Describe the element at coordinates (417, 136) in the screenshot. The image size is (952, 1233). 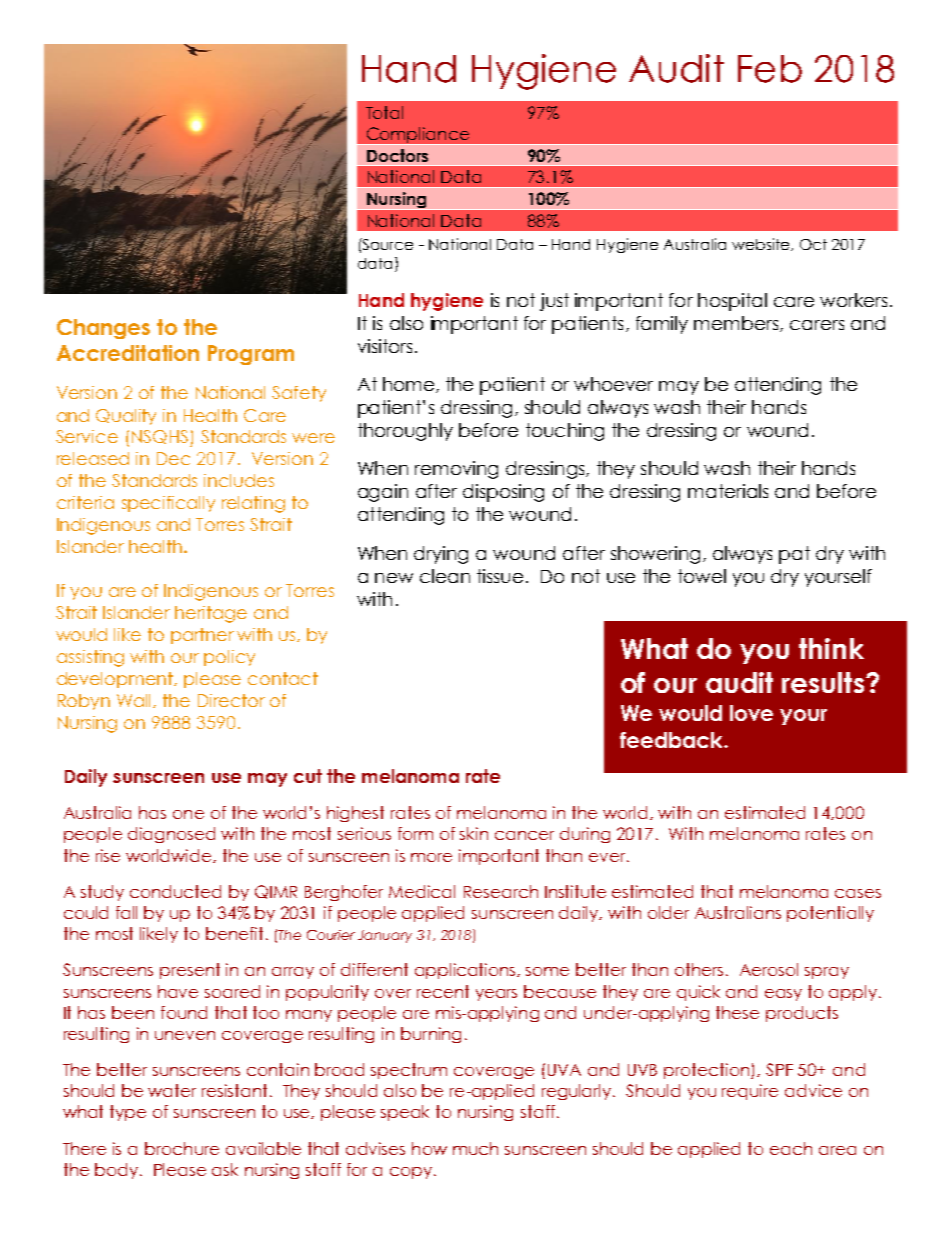
I see `Compliance` at that location.
